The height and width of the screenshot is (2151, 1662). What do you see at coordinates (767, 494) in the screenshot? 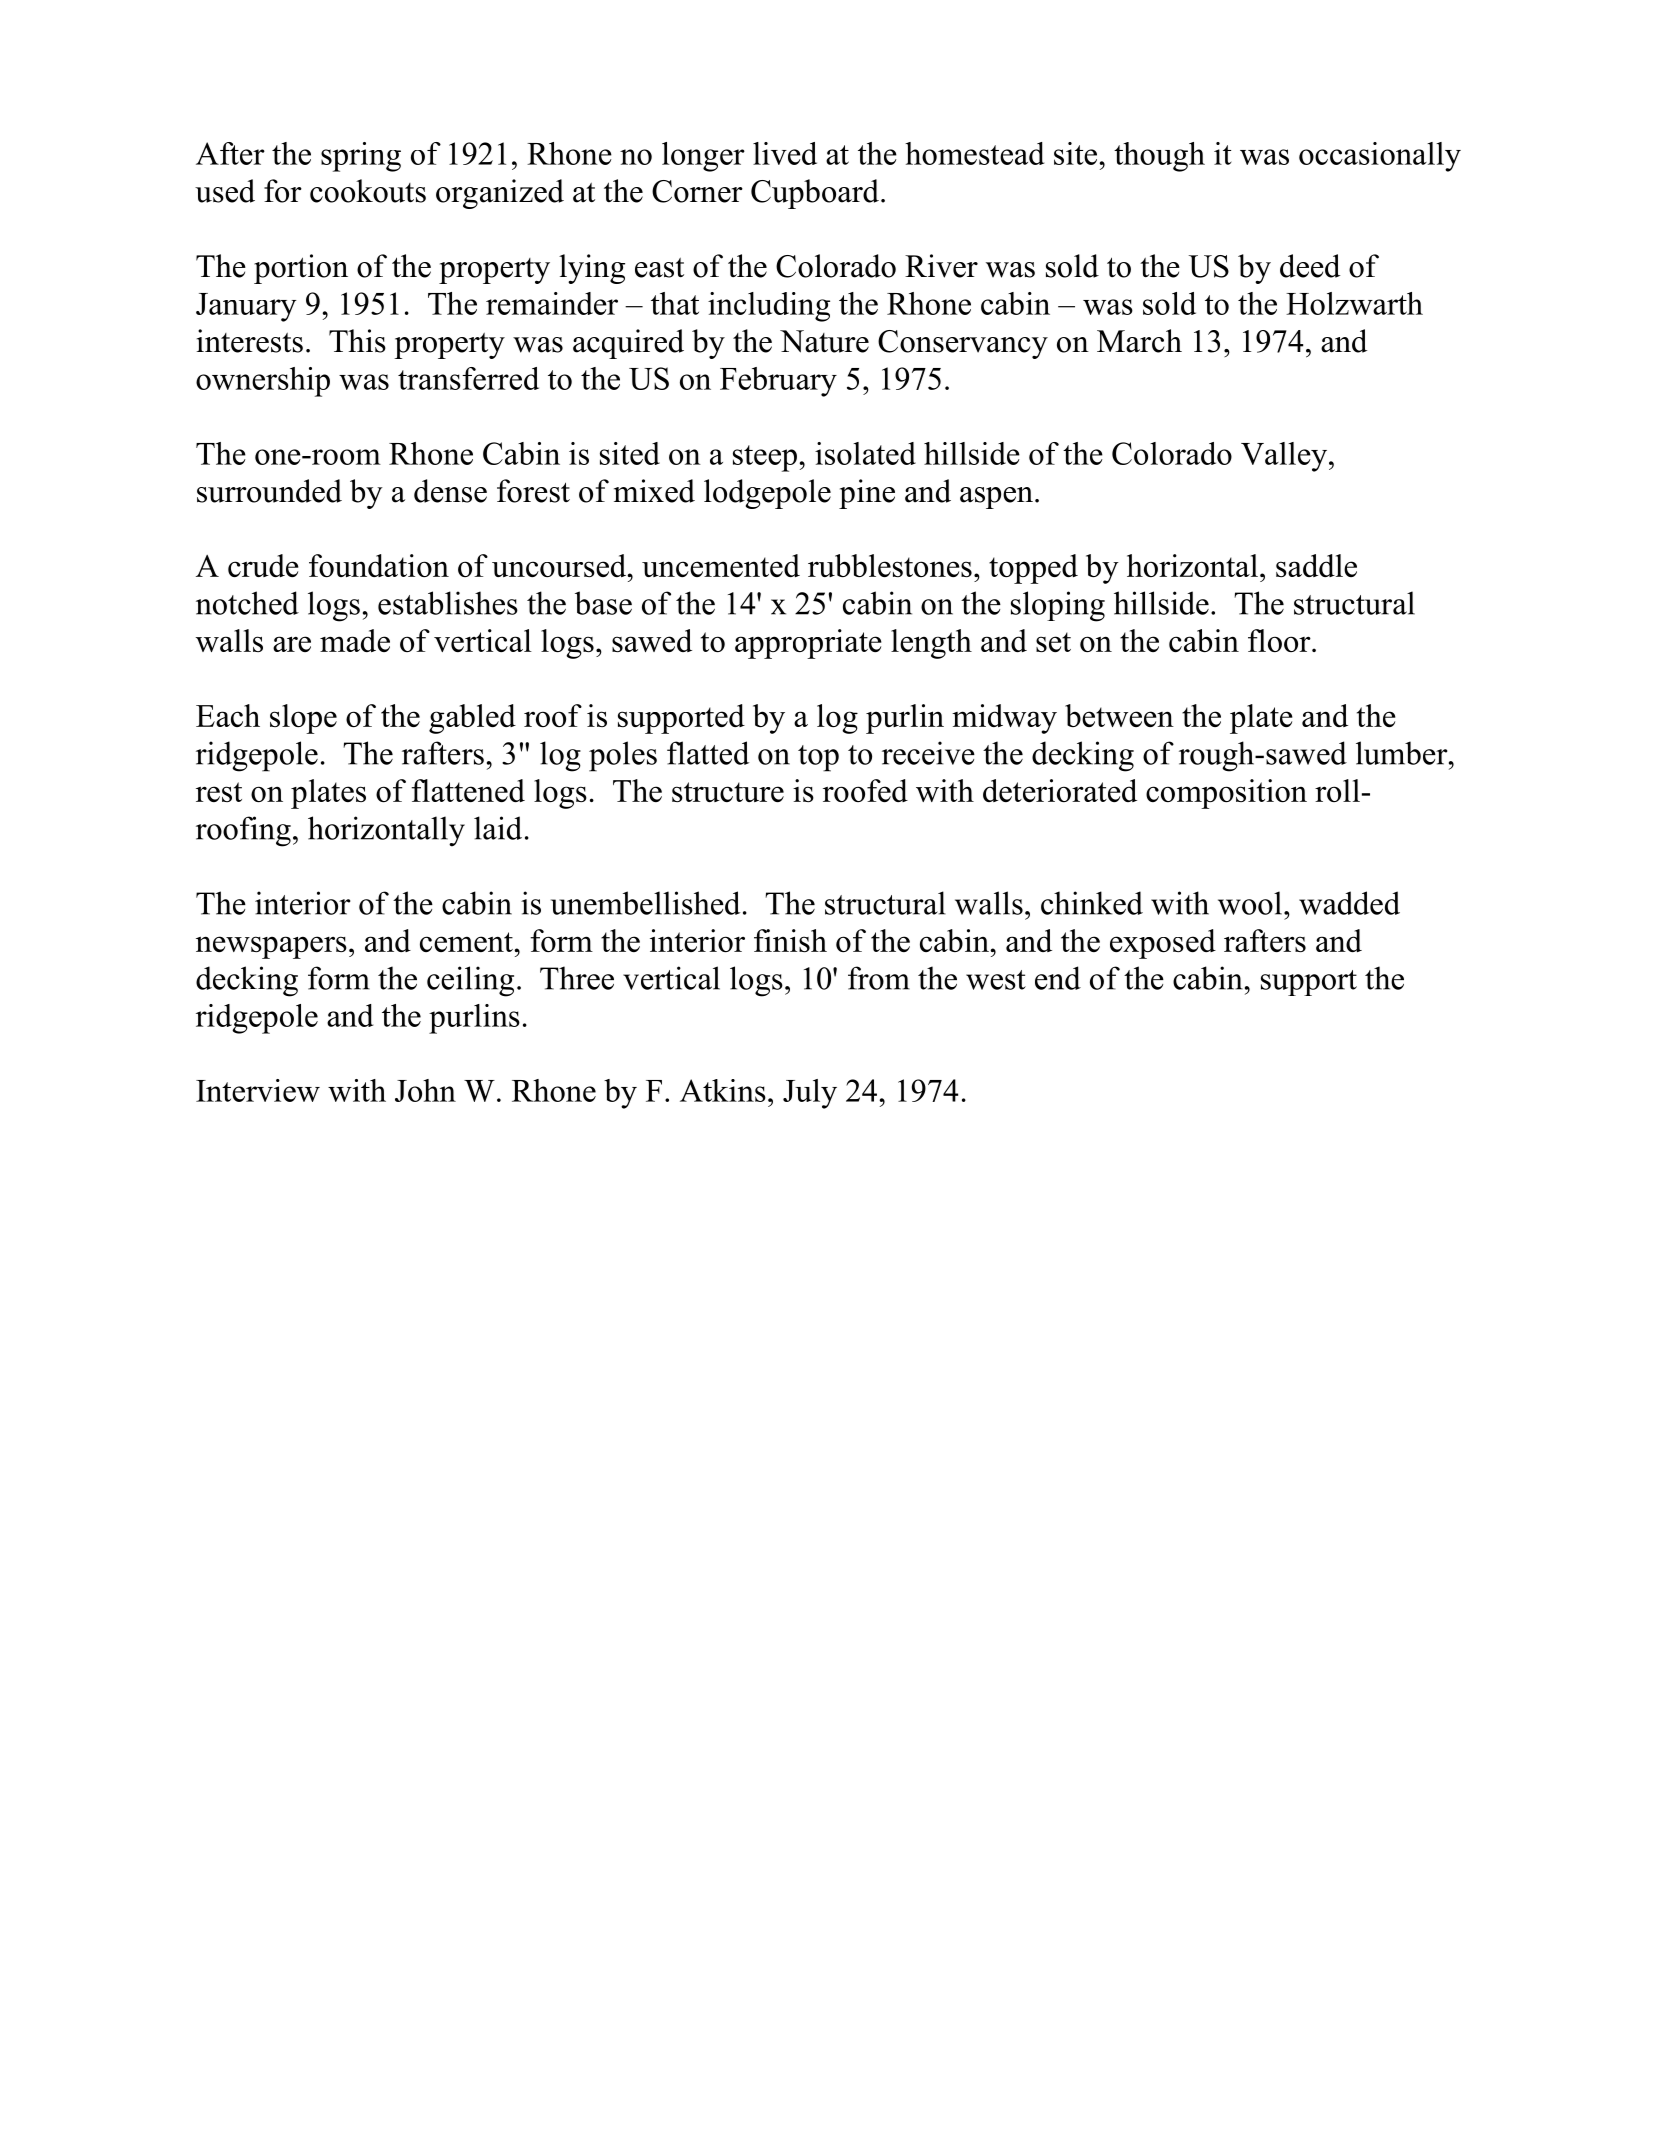
I see `lodgepole` at bounding box center [767, 494].
